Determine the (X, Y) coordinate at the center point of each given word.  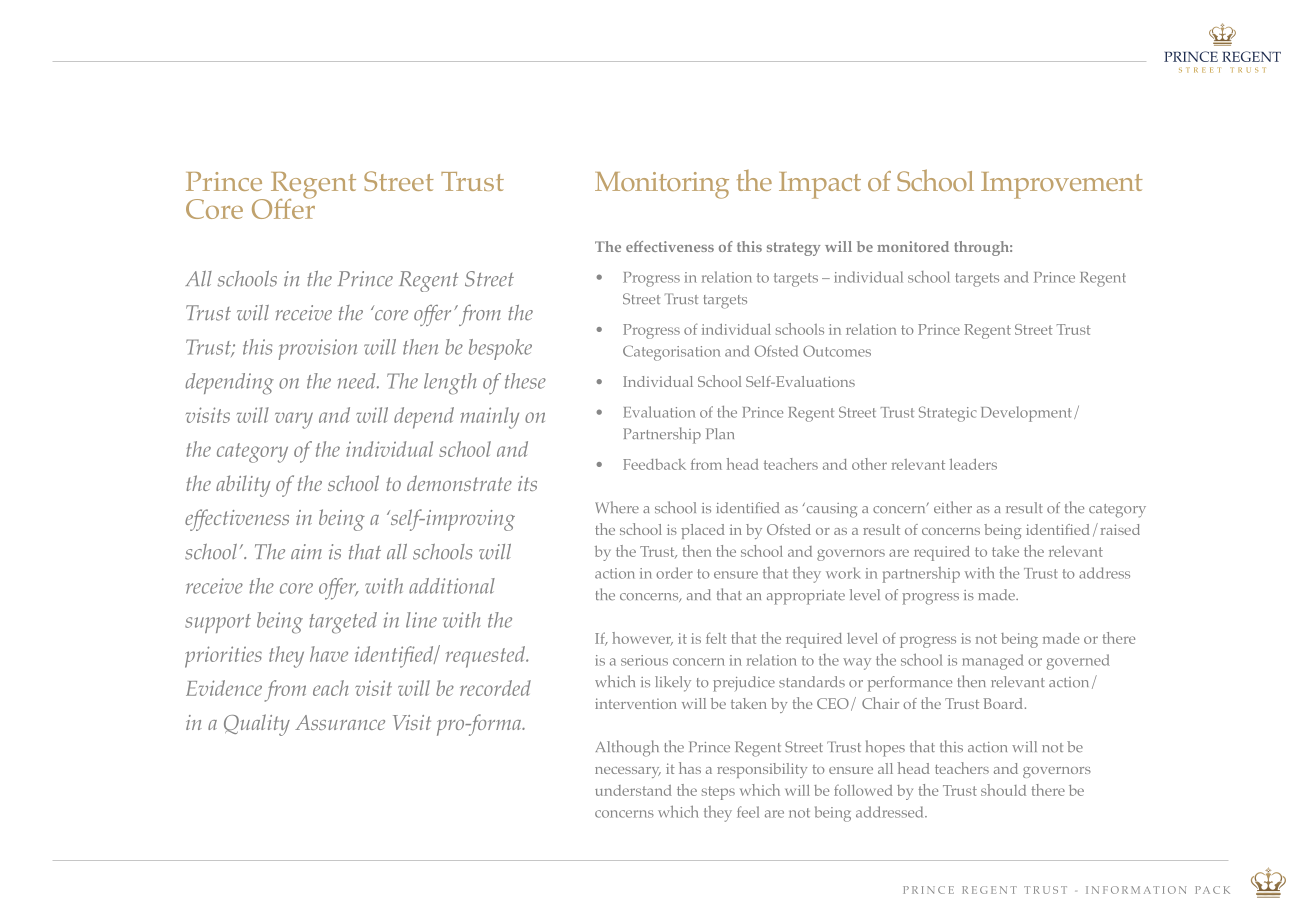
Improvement (1062, 185)
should (1003, 790)
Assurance (340, 722)
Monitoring (662, 185)
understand (633, 790)
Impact (820, 185)
